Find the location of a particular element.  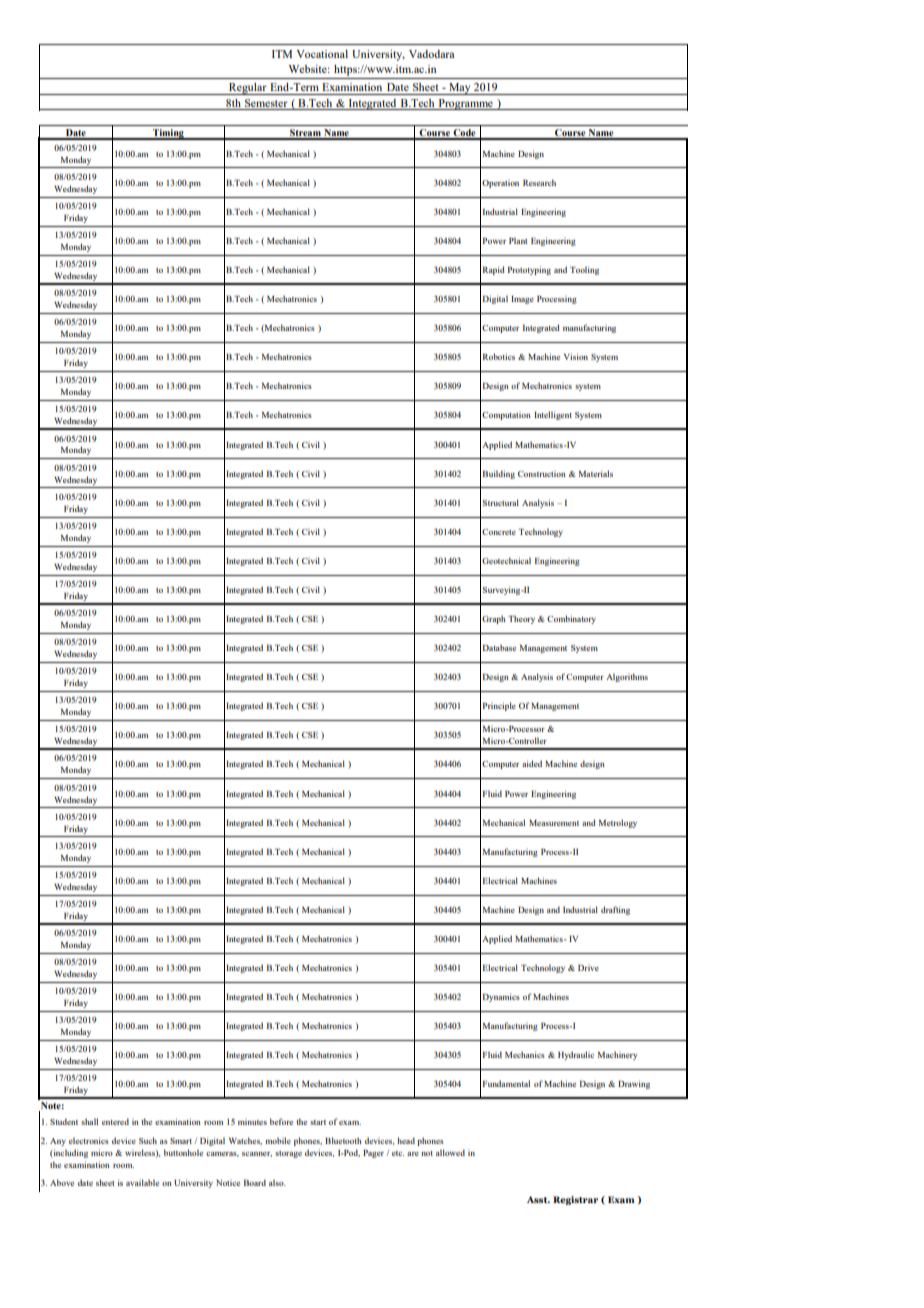

Registrar is located at coordinates (575, 1200).
